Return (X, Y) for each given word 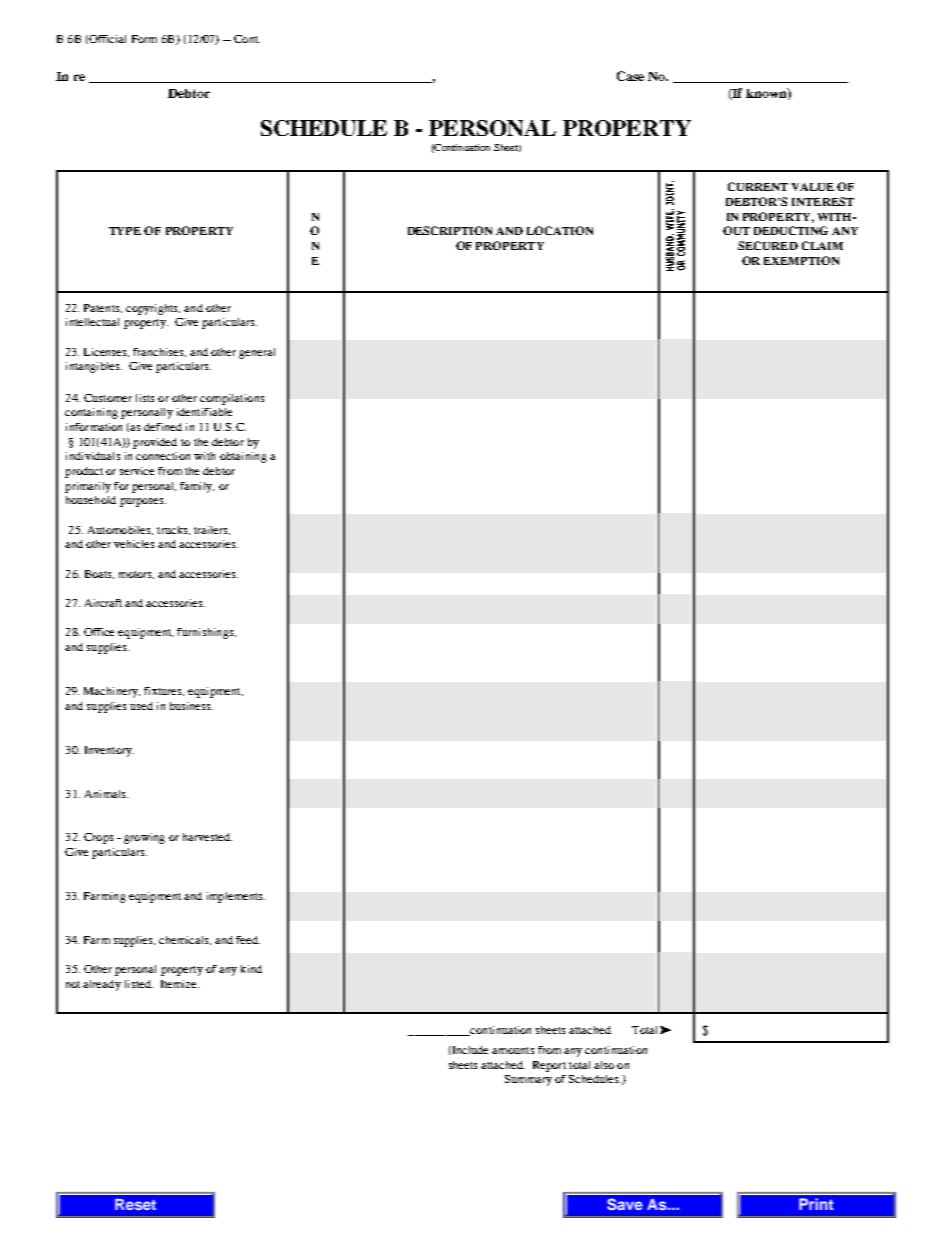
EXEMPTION (801, 260)
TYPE (125, 231)
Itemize (180, 984)
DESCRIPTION (450, 230)
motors (136, 575)
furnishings (206, 633)
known (767, 94)
